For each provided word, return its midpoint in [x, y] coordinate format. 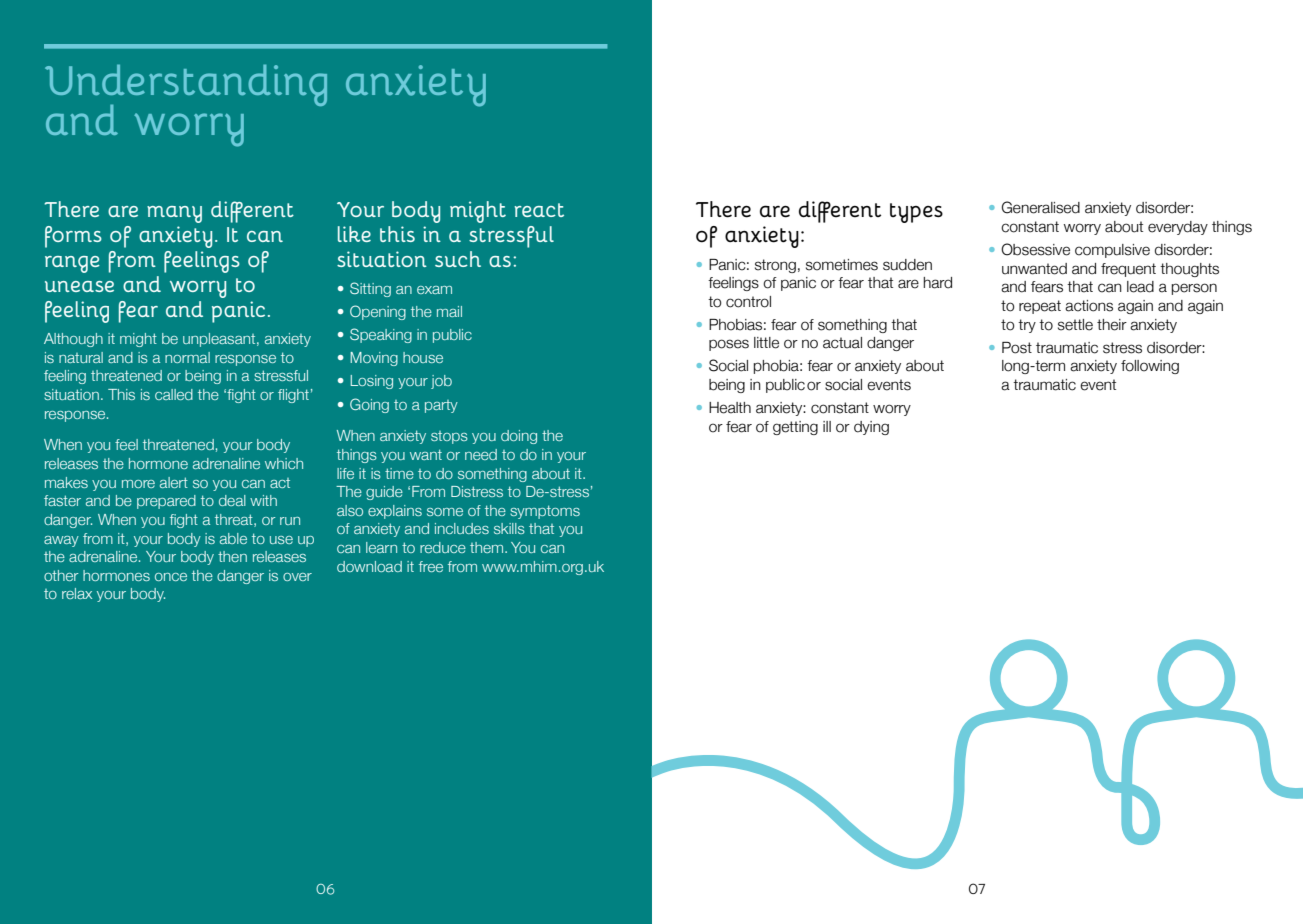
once [171, 577]
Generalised [1041, 207]
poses [729, 345]
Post [1017, 348]
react [539, 210]
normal [187, 357]
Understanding [186, 86]
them [488, 547]
